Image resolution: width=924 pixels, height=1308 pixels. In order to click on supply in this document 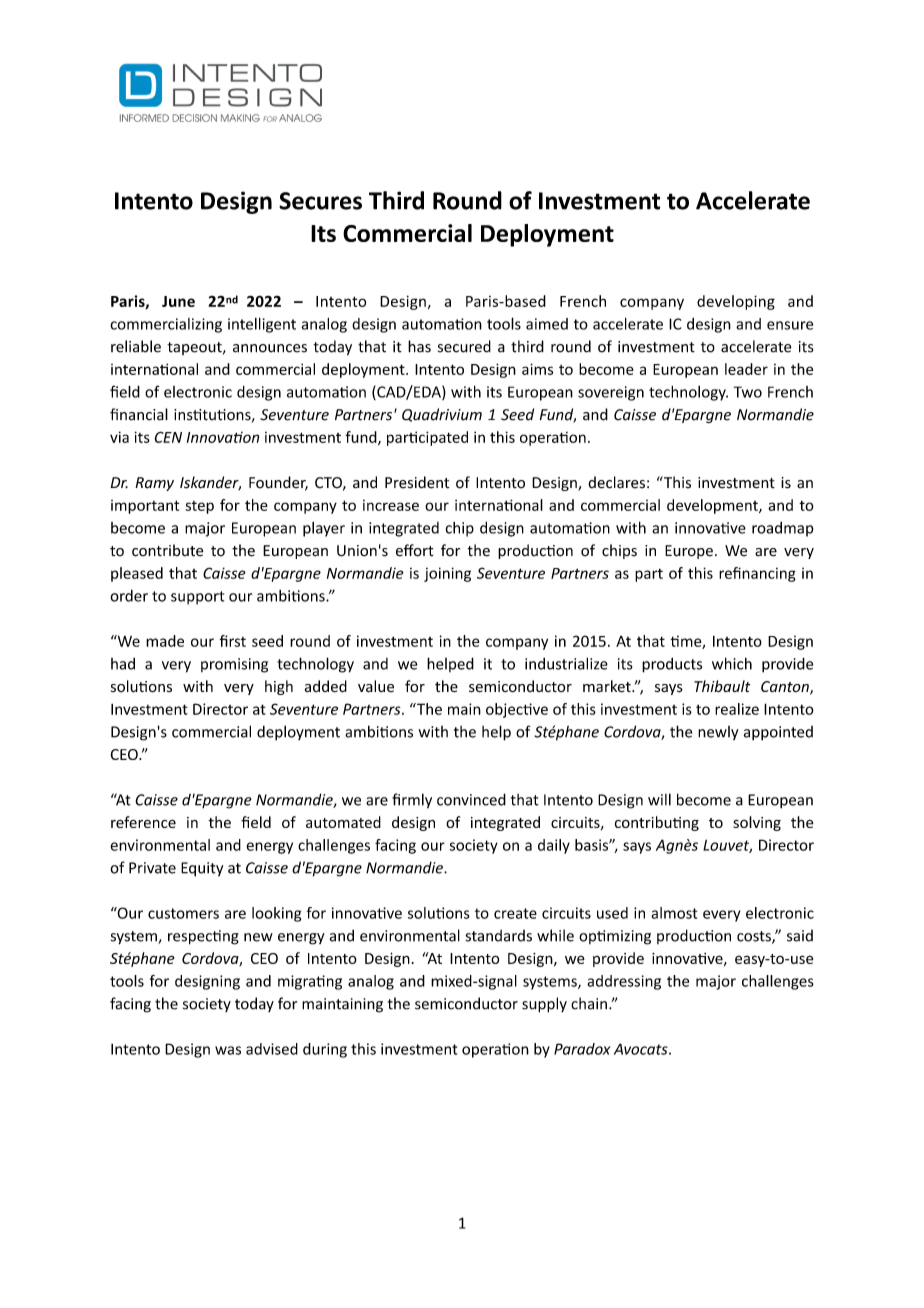, I will do `click(544, 1005)`.
